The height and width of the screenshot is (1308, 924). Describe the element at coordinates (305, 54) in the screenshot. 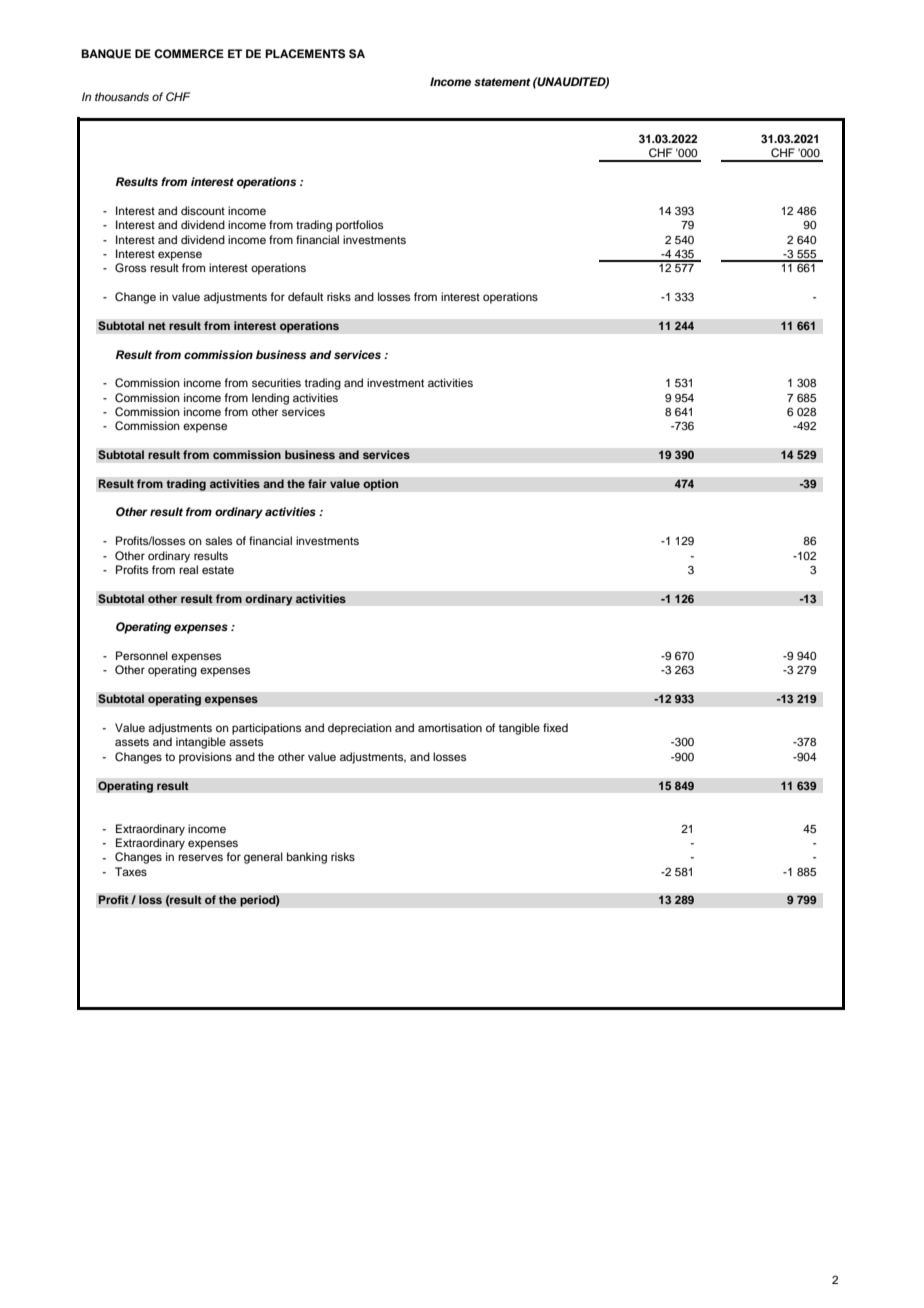

I see `PLACEMENTS` at that location.
